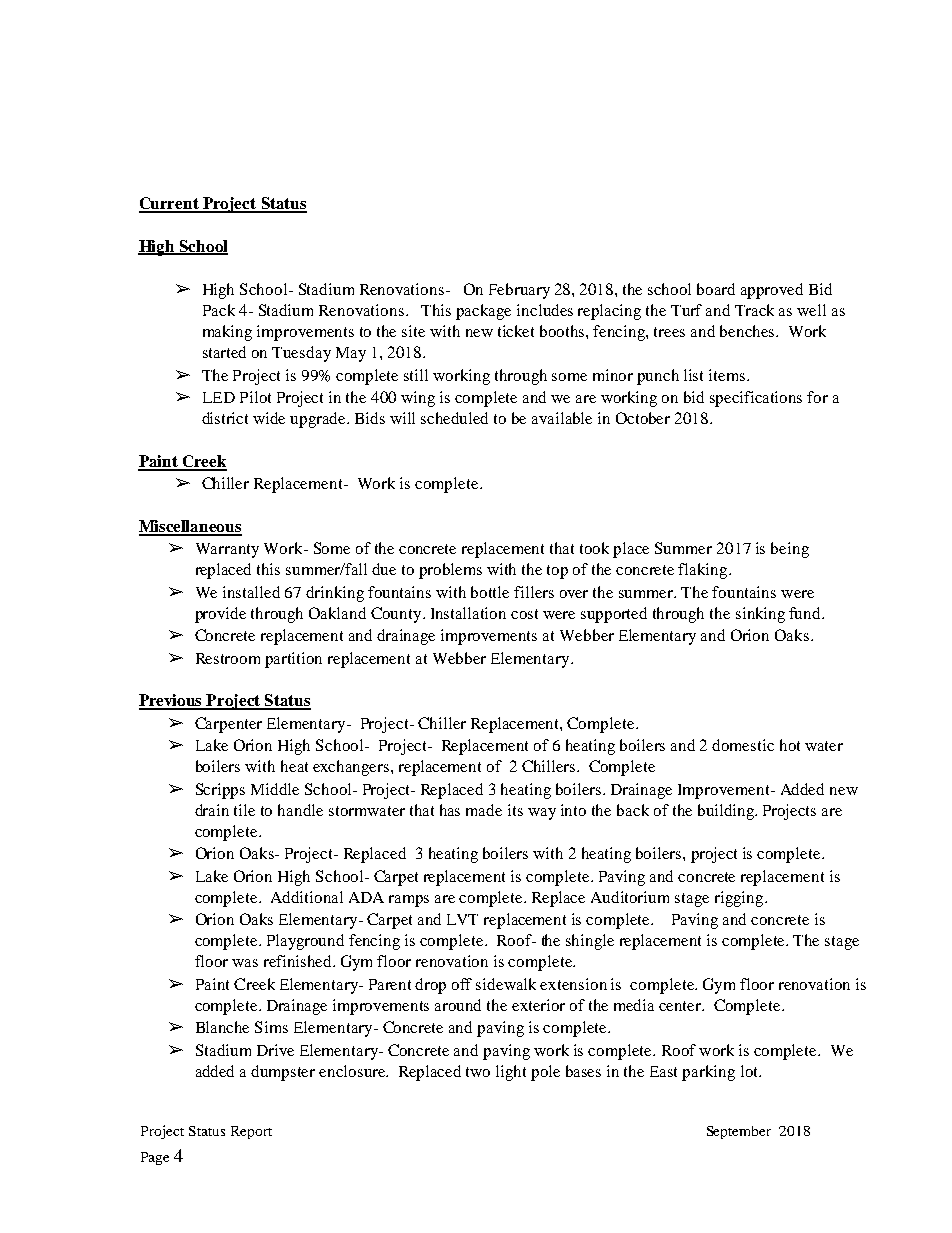 This screenshot has width=952, height=1233. What do you see at coordinates (484, 810) in the screenshot?
I see `made` at bounding box center [484, 810].
